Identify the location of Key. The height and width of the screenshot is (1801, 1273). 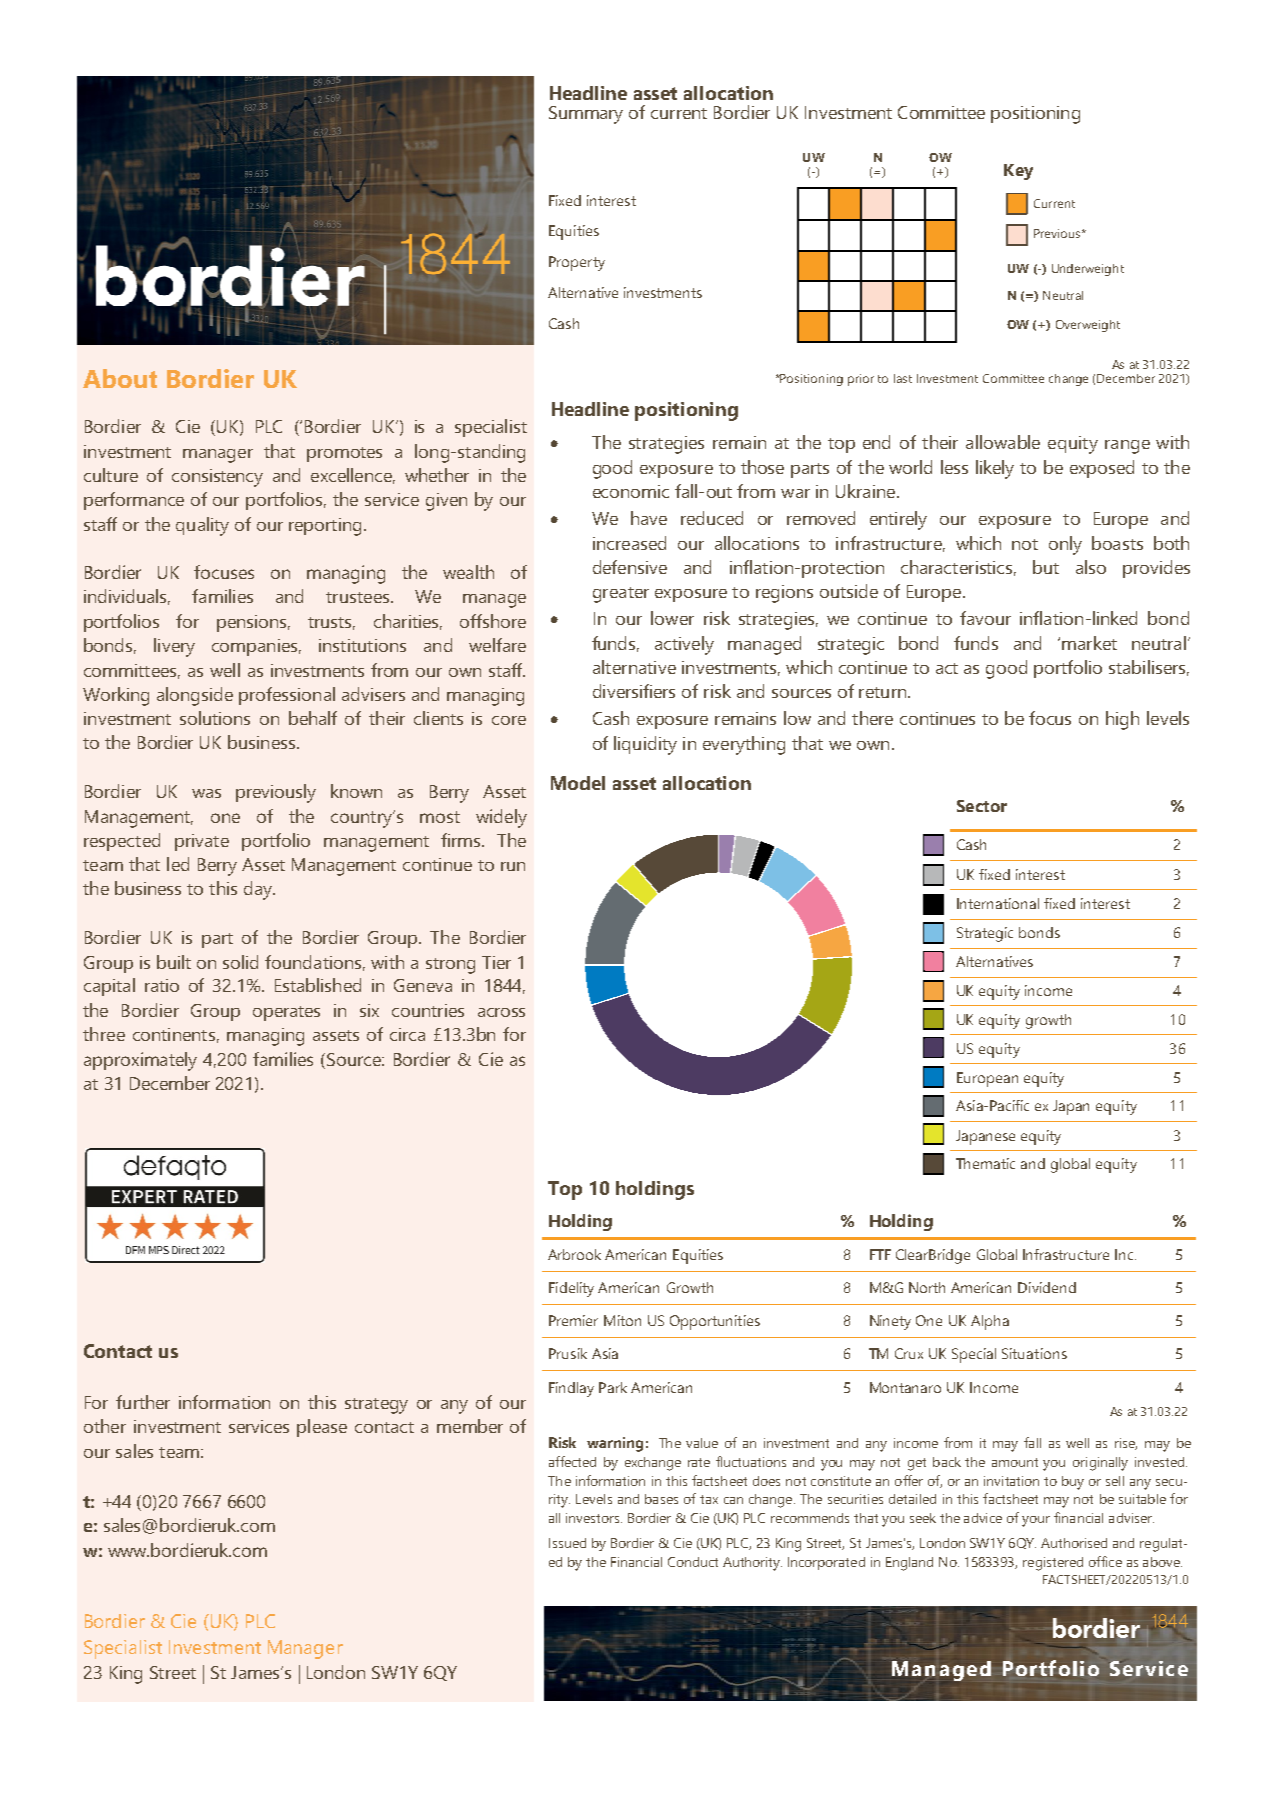
(1018, 172).
